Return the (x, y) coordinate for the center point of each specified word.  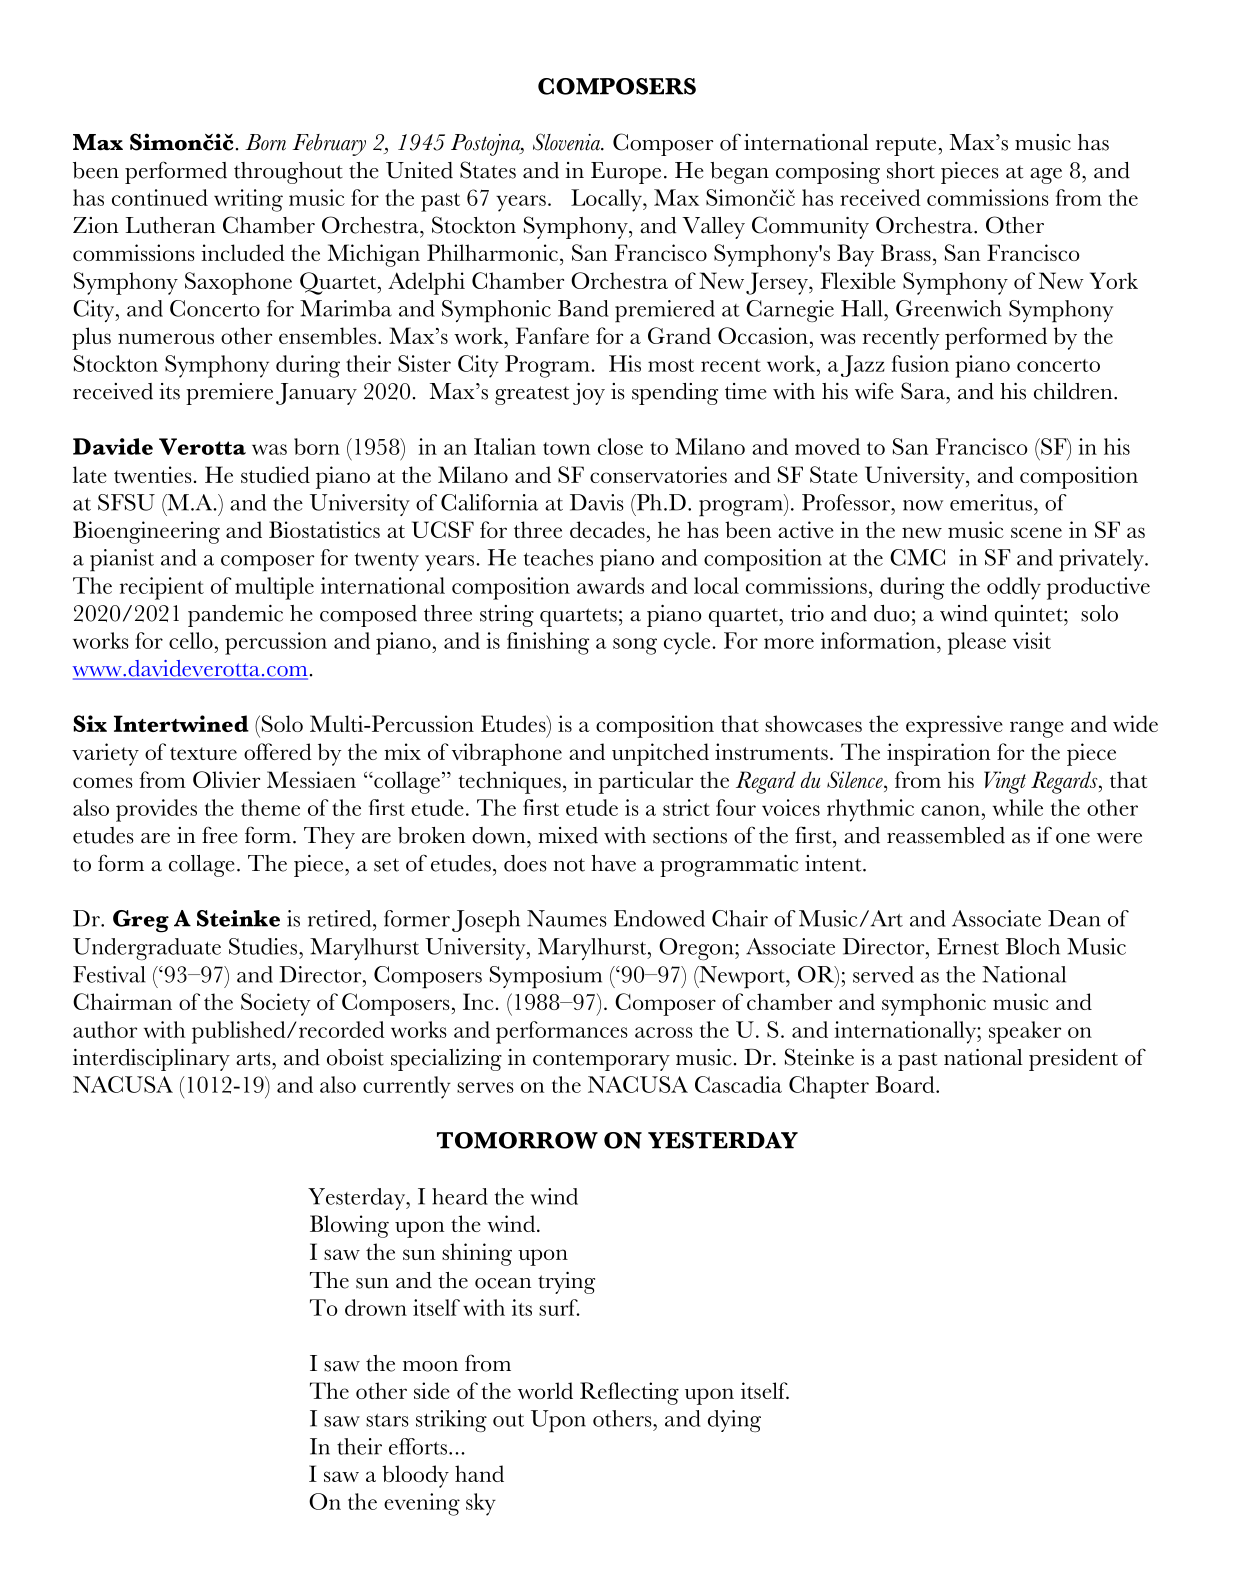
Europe (626, 173)
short (911, 170)
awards (610, 585)
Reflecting (629, 1393)
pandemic (235, 616)
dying (734, 1421)
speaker (1025, 1032)
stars (387, 1420)
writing (248, 200)
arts (254, 1059)
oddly (1014, 588)
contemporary (601, 1061)
